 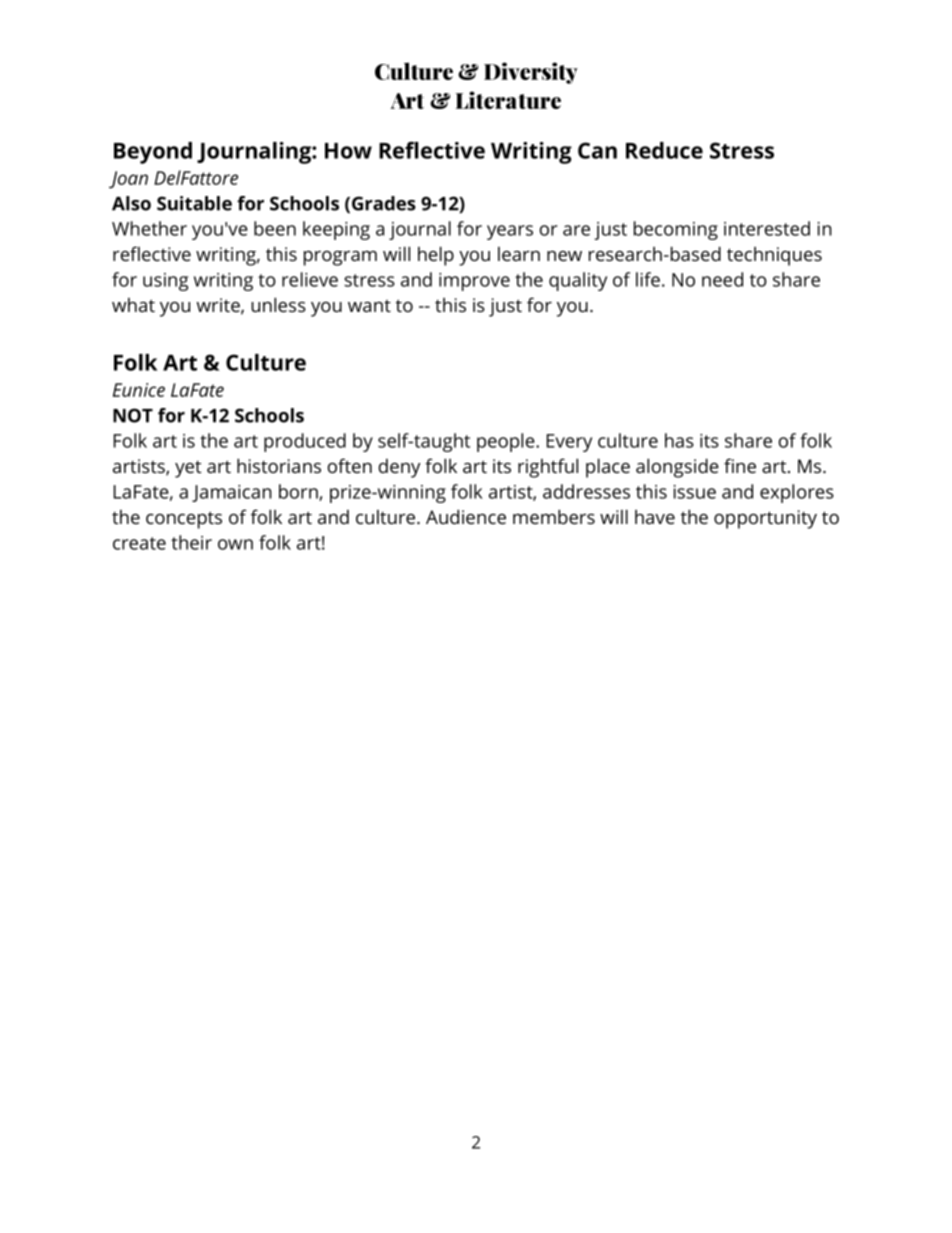 What do you see at coordinates (664, 150) in the document?
I see `Reduce` at bounding box center [664, 150].
